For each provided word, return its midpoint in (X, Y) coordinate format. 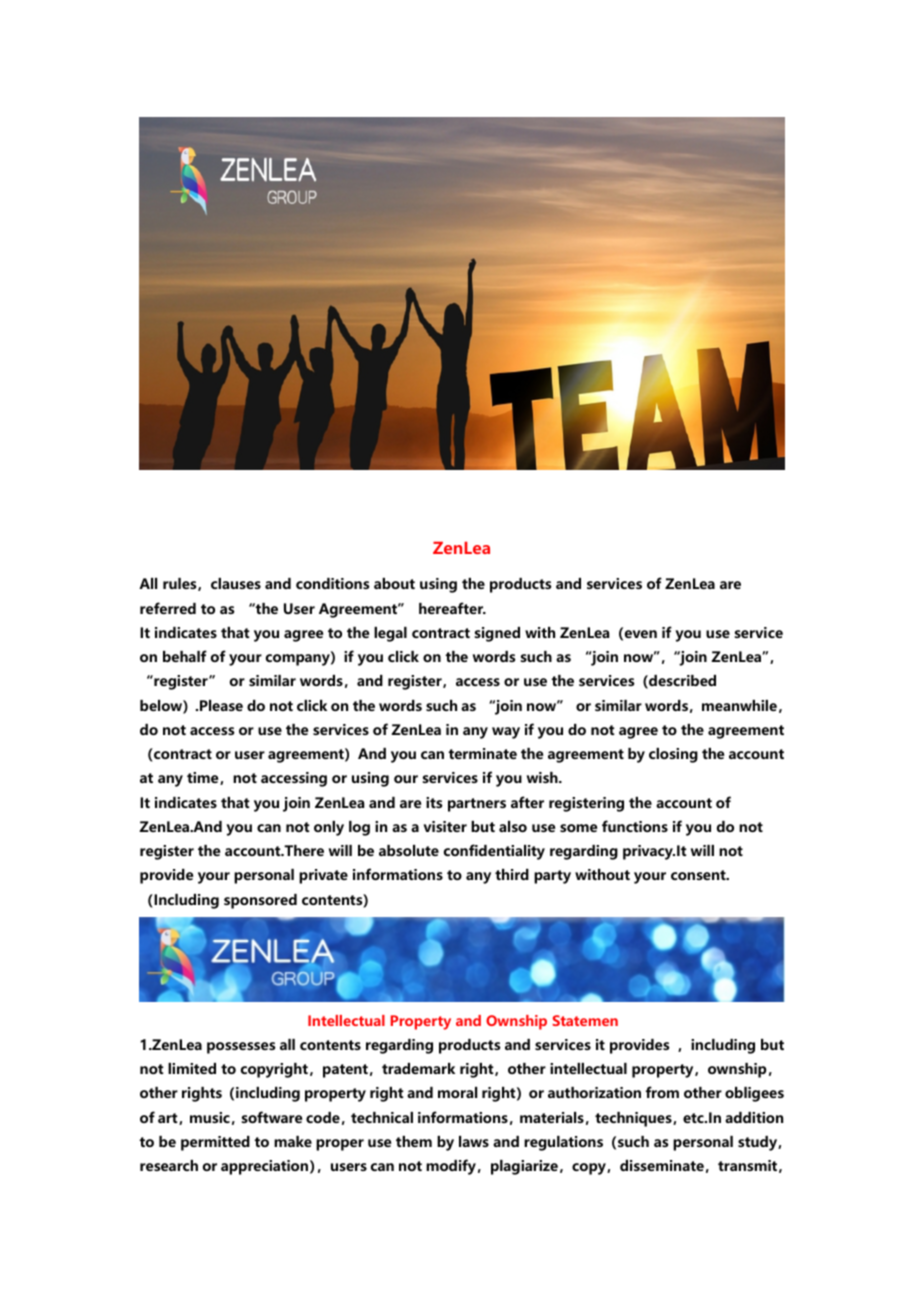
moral (457, 1092)
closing (673, 755)
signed (497, 634)
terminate (482, 753)
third (512, 874)
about (394, 583)
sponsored (260, 901)
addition (754, 1117)
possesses (241, 1048)
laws (474, 1141)
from (662, 1092)
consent (699, 875)
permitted (215, 1143)
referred (168, 608)
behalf (185, 656)
